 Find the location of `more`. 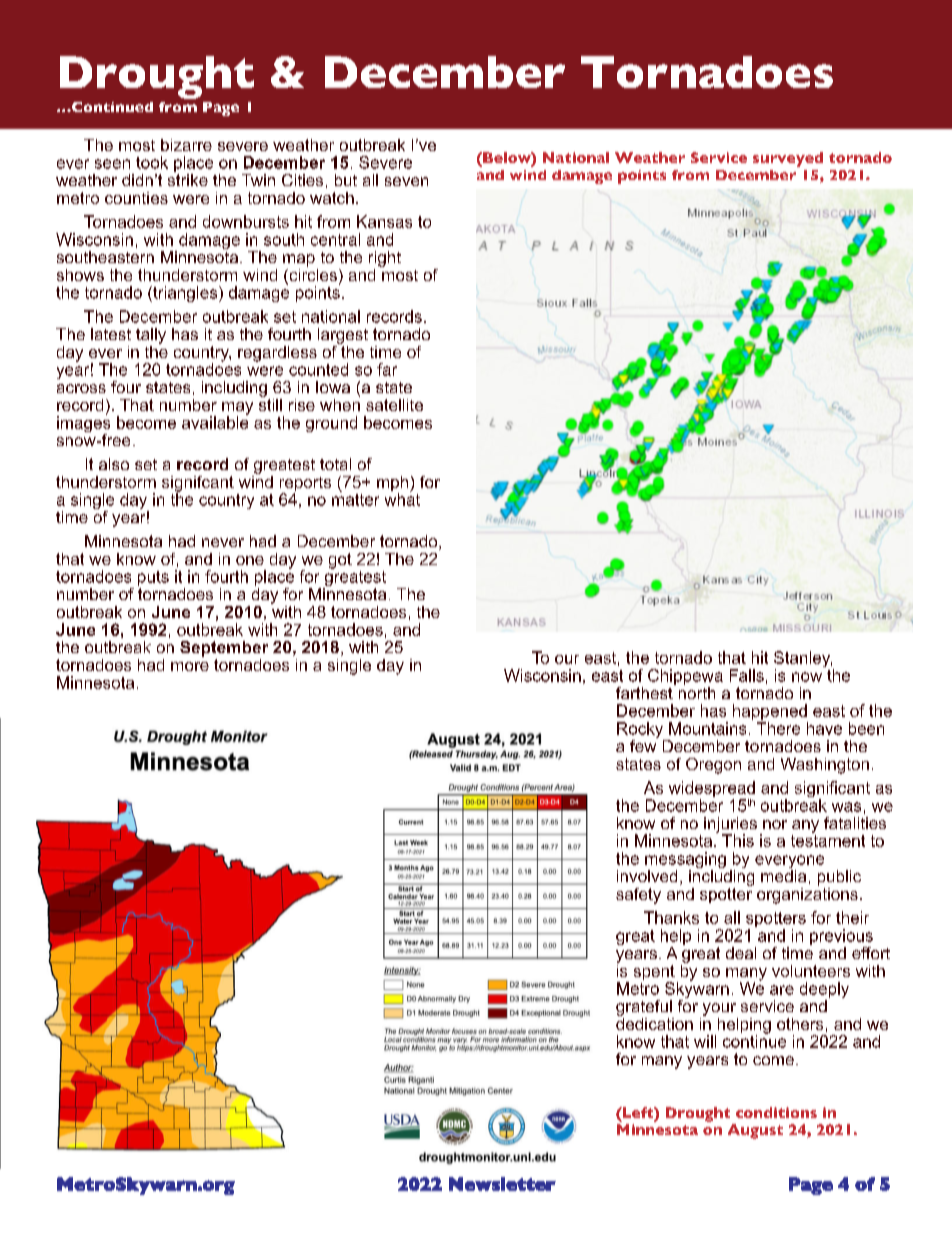

more is located at coordinates (190, 666).
